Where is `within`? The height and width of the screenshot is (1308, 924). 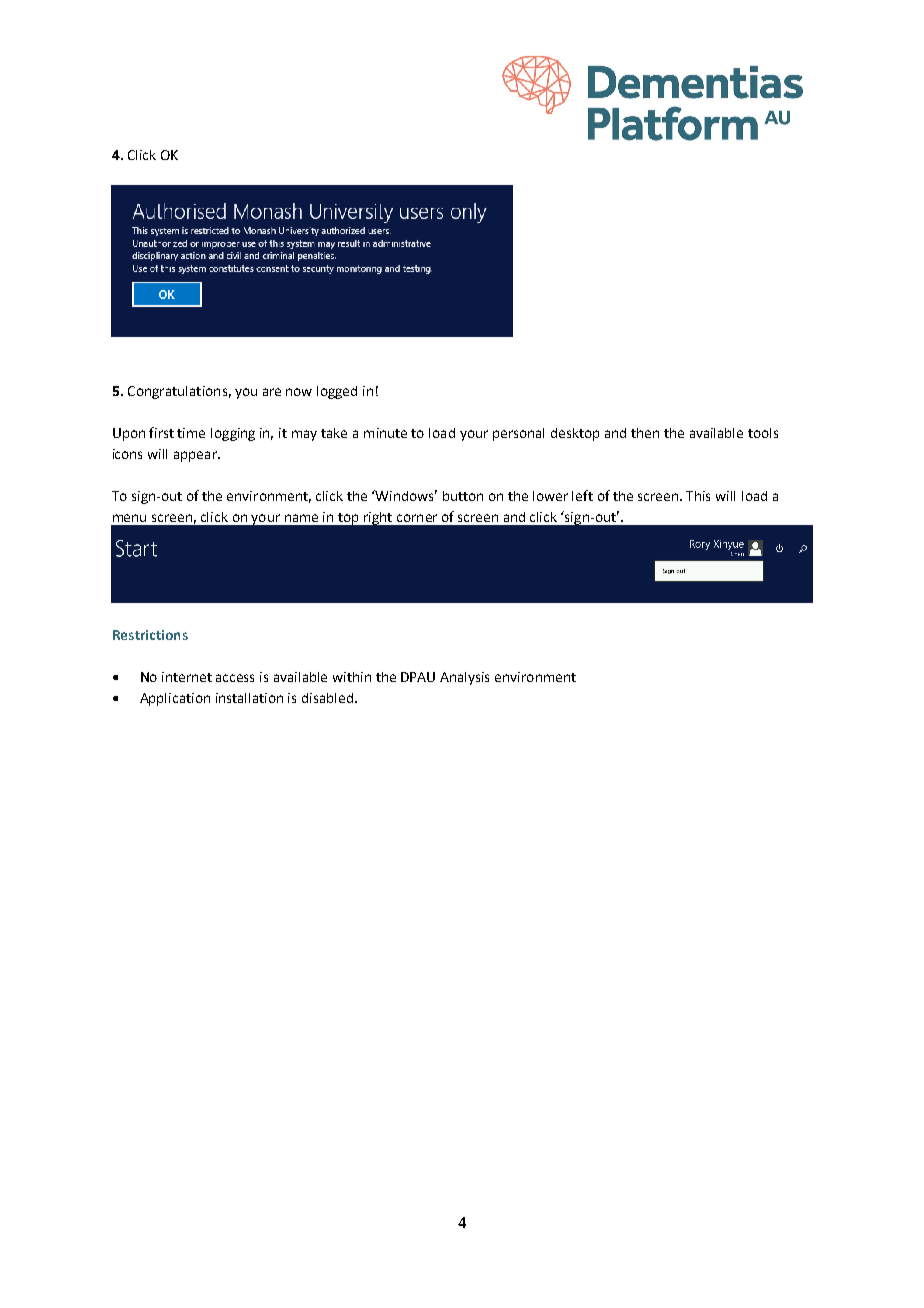 within is located at coordinates (352, 677).
